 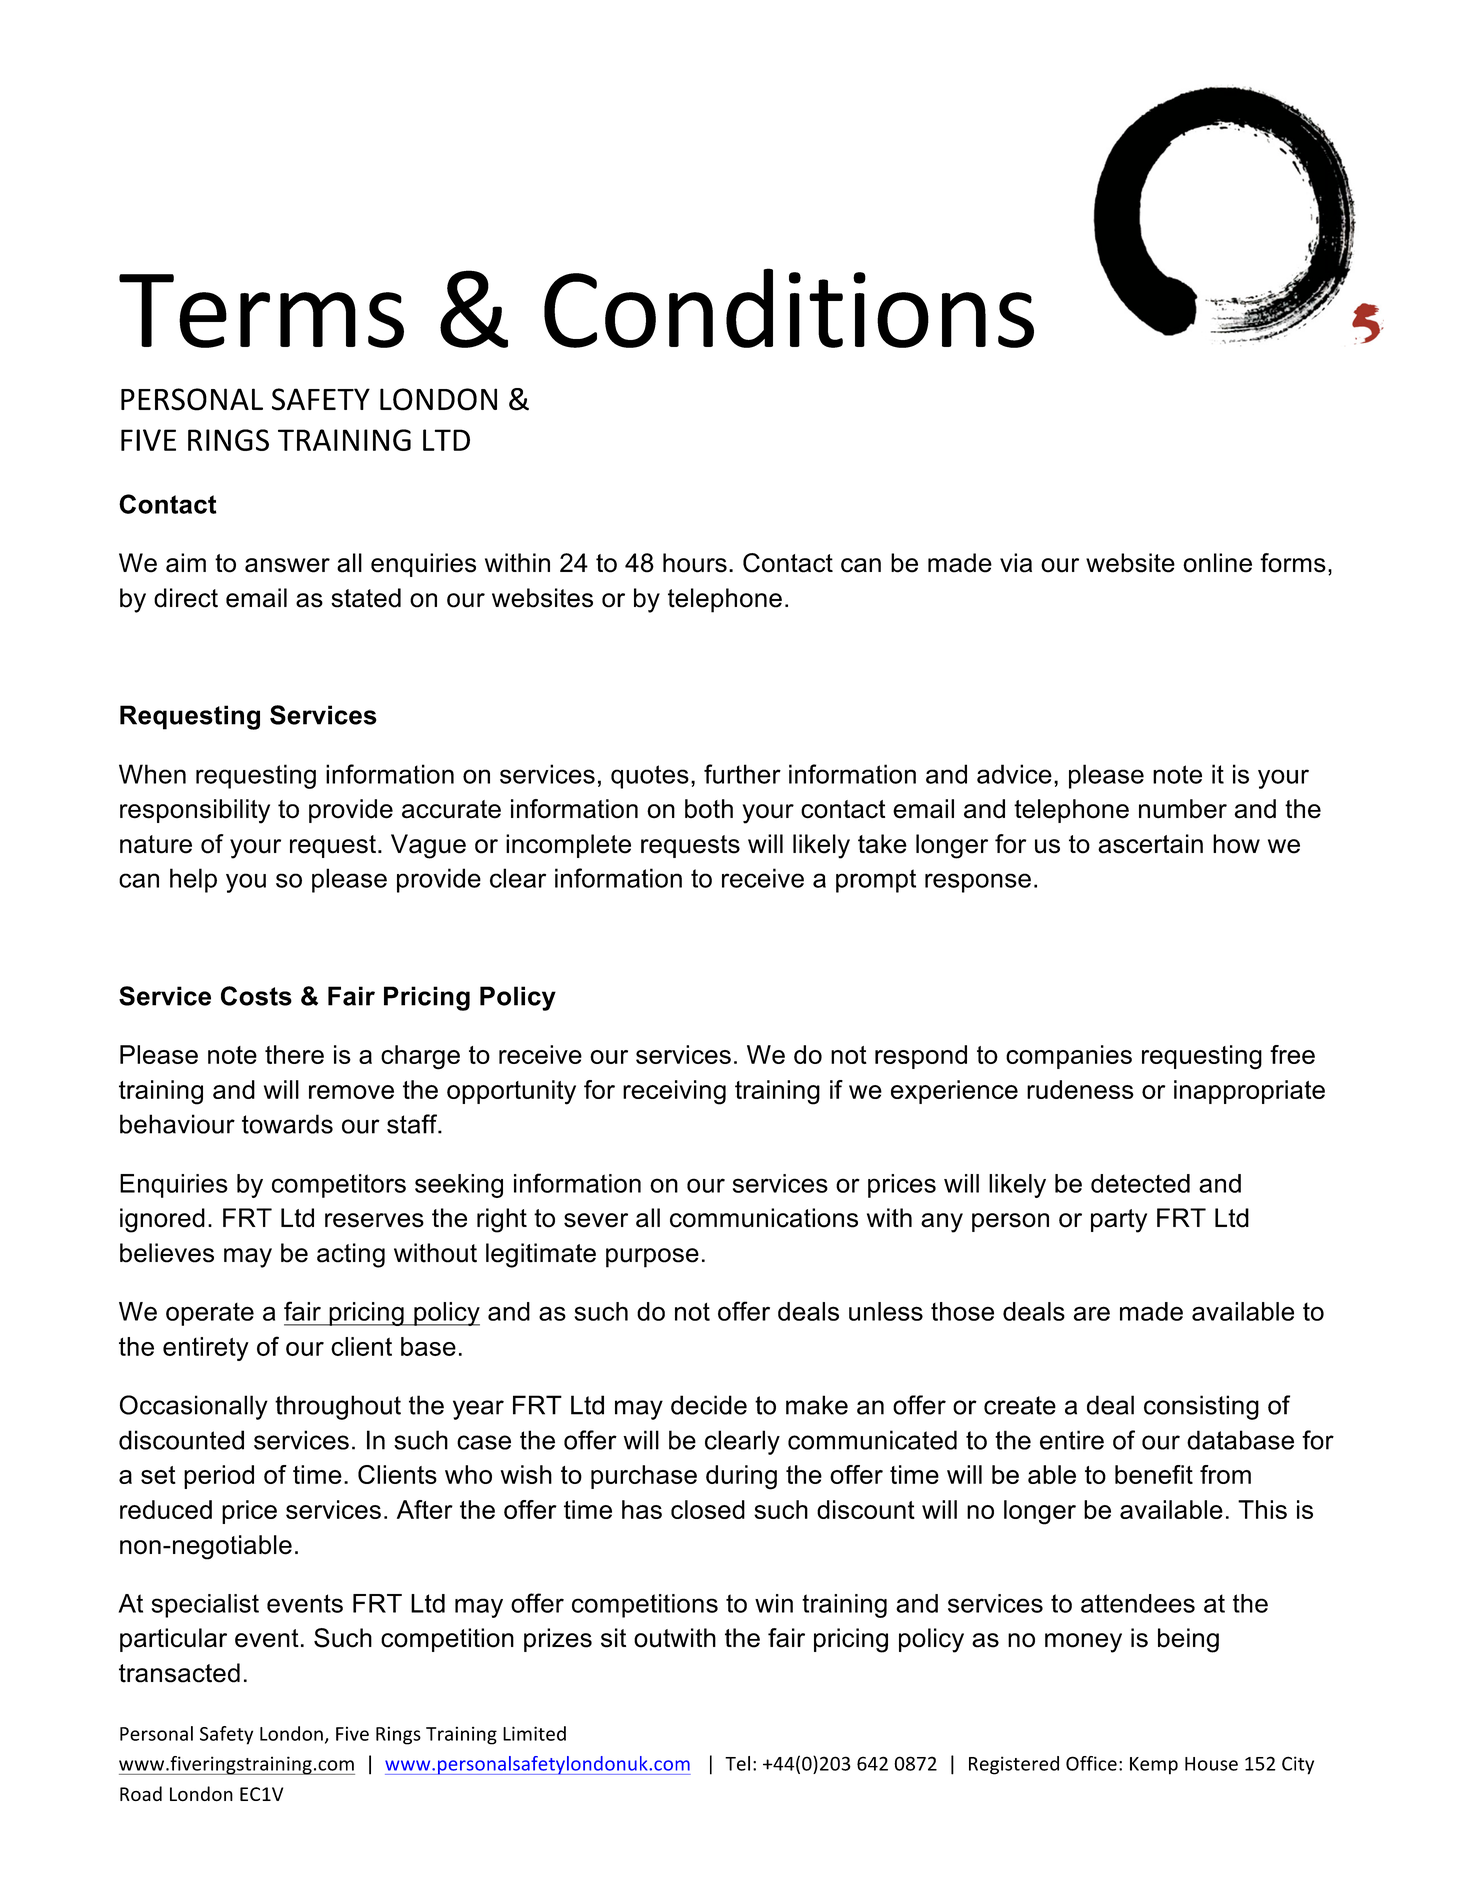 I want to click on win, so click(x=774, y=1603).
